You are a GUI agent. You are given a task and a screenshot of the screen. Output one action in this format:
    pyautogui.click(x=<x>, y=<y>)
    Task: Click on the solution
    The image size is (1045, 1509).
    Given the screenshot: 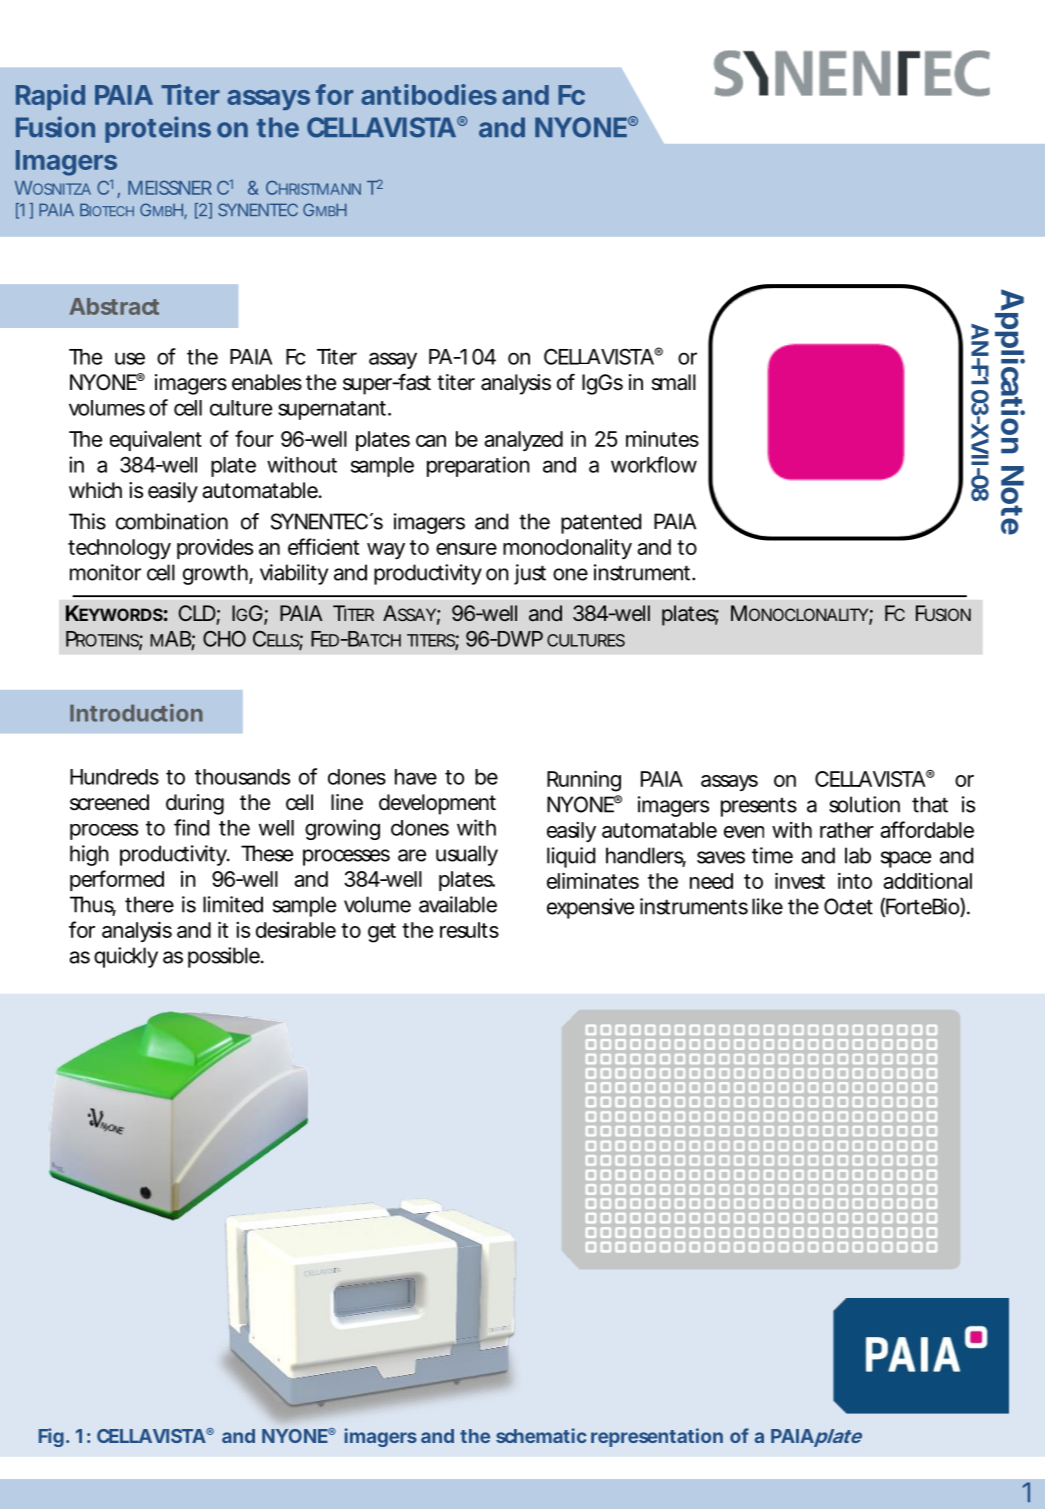 What is the action you would take?
    pyautogui.click(x=864, y=804)
